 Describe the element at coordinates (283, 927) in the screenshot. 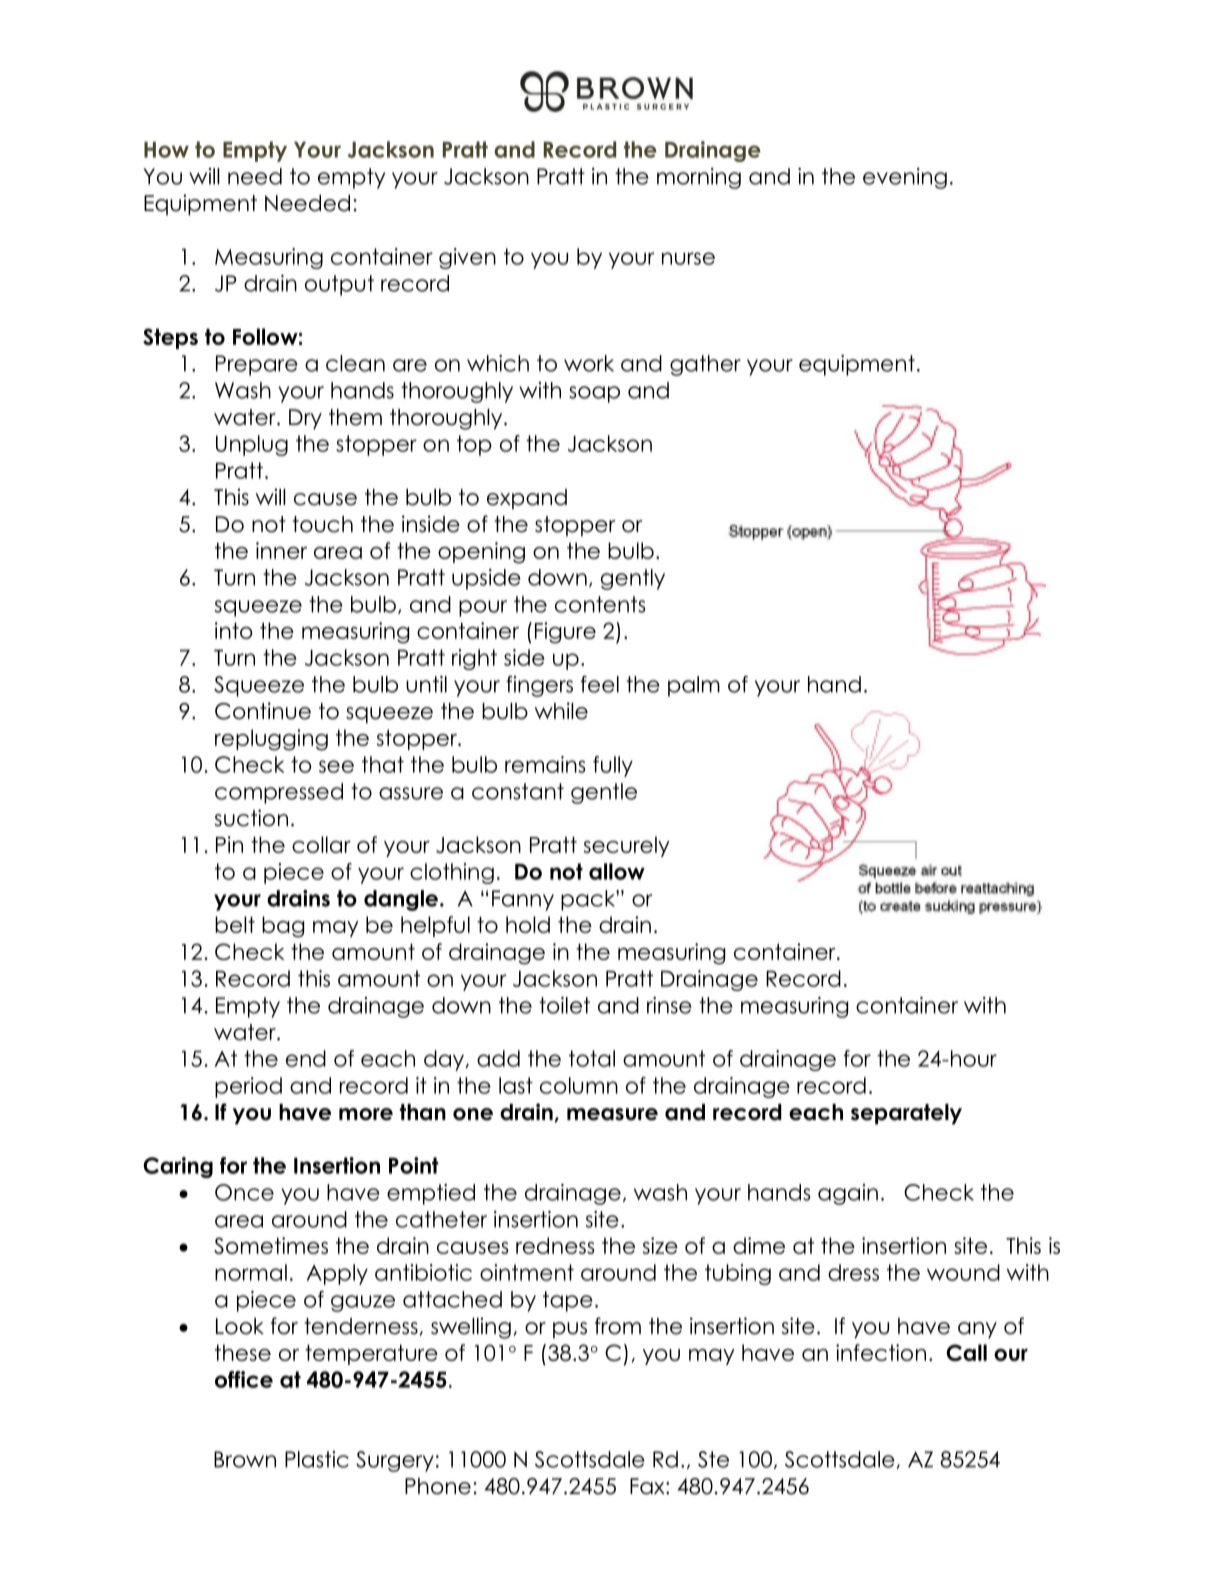

I see `bag` at that location.
